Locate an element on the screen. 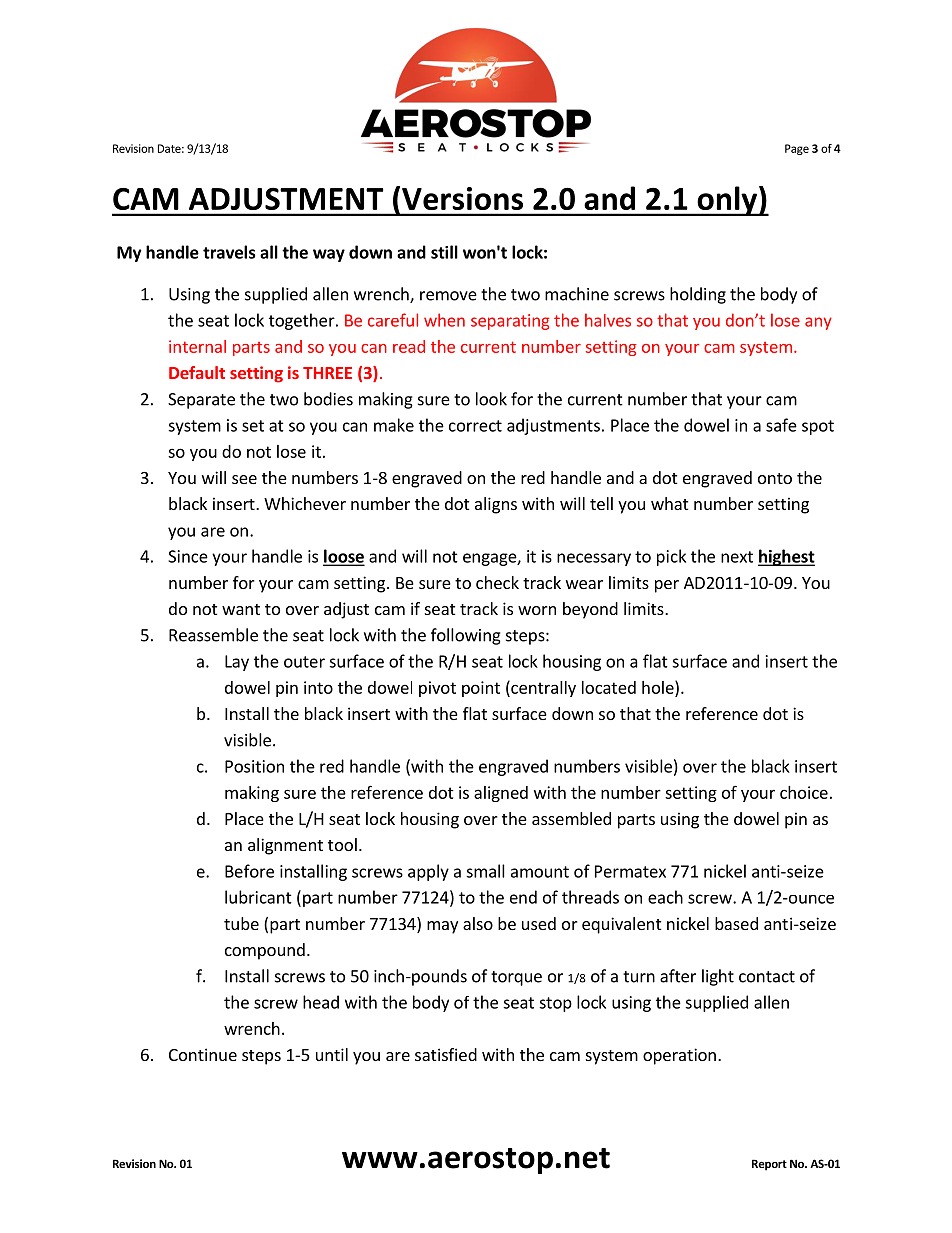 Image resolution: width=952 pixels, height=1233 pixels. Page is located at coordinates (797, 149).
